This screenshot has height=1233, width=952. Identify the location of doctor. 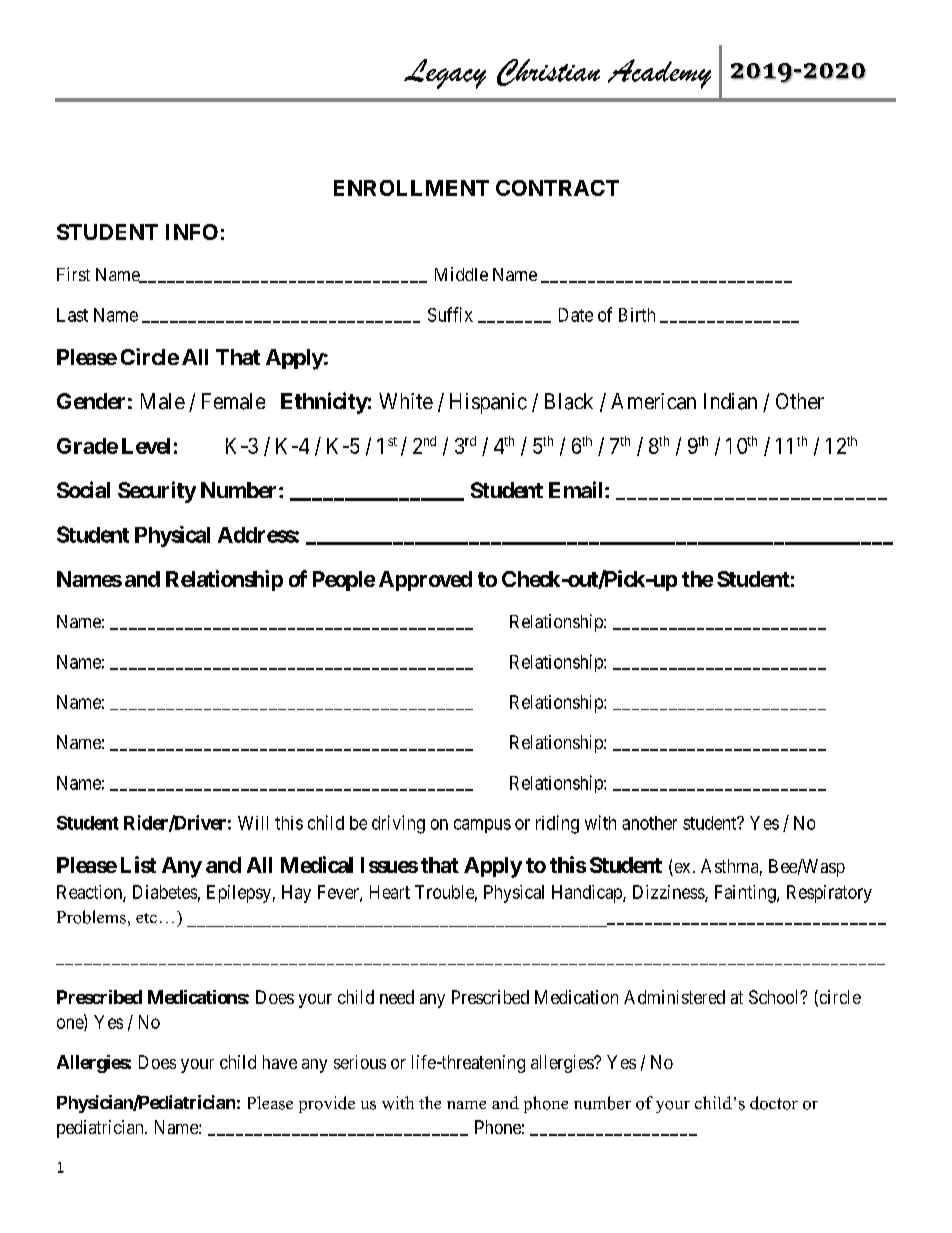
(774, 1103).
